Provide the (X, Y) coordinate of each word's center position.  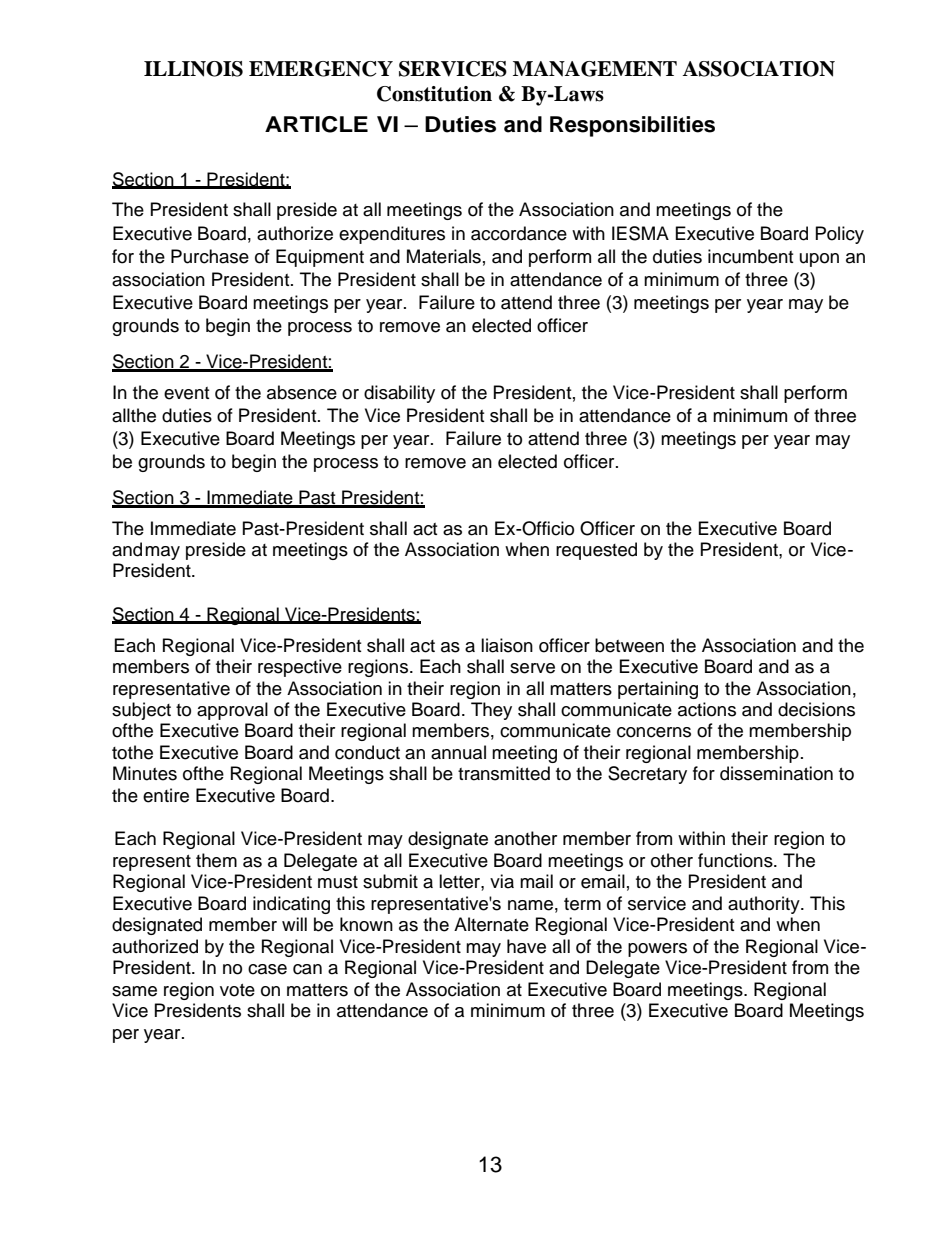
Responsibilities (632, 126)
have (526, 946)
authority (765, 905)
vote (237, 990)
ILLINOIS (193, 69)
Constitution (434, 94)
